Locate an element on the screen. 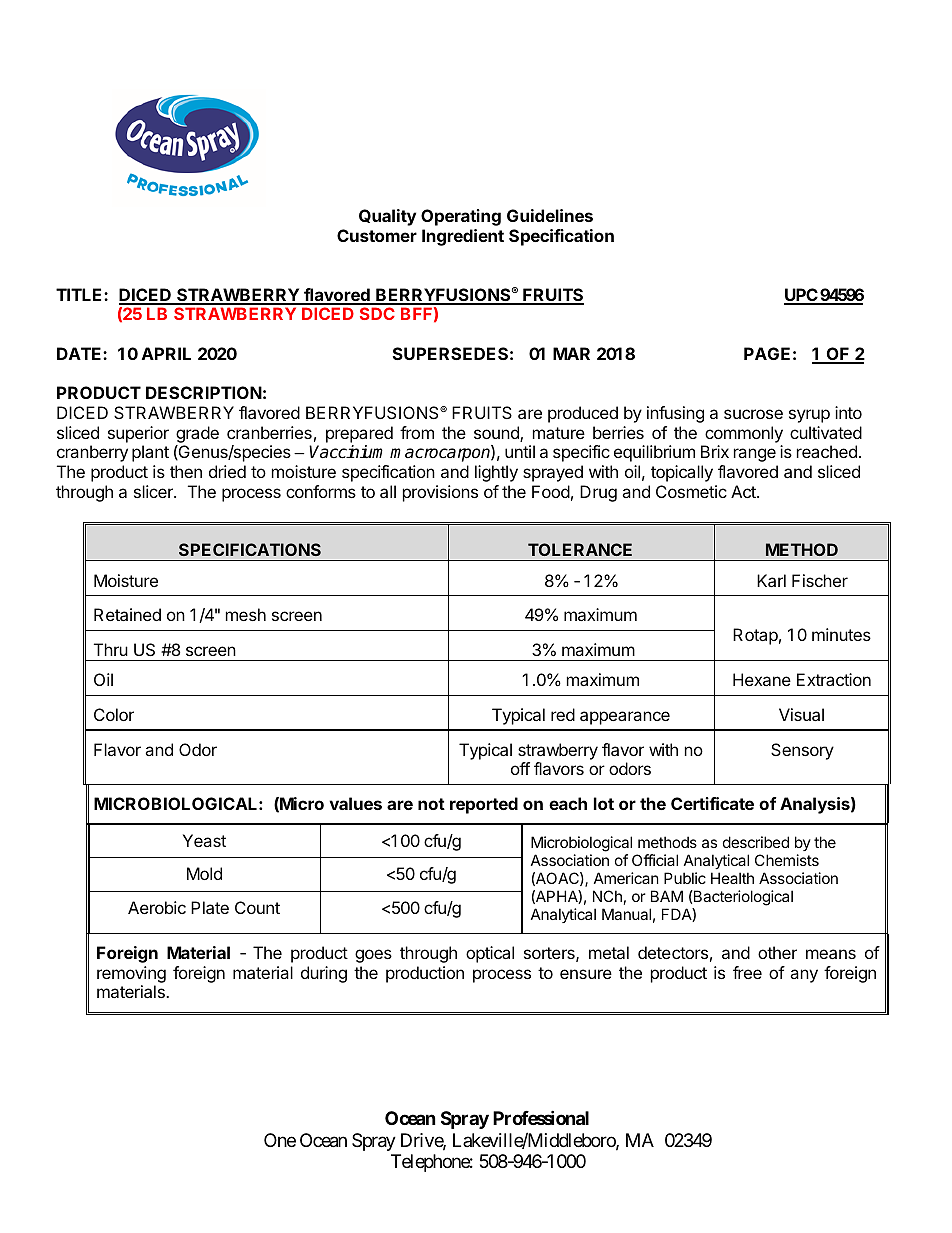 Image resolution: width=952 pixels, height=1233 pixels. TITLE is located at coordinates (80, 294).
